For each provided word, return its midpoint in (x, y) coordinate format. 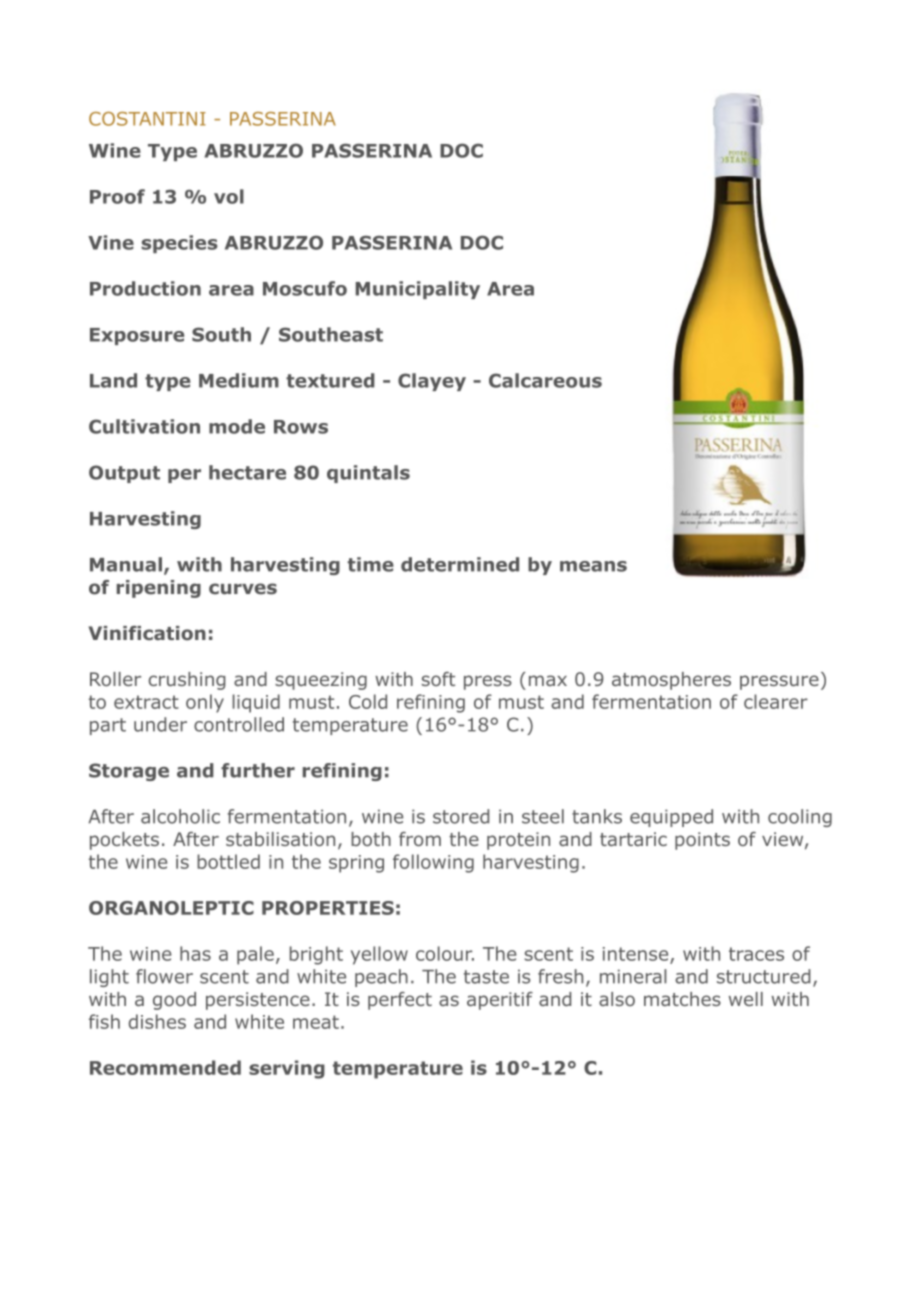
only (205, 703)
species (179, 244)
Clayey (432, 382)
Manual (126, 564)
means (593, 566)
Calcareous (545, 380)
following (433, 863)
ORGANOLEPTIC (171, 908)
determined (460, 564)
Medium (239, 380)
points (702, 841)
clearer (776, 701)
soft (438, 679)
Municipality (418, 290)
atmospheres (671, 681)
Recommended (165, 1067)
